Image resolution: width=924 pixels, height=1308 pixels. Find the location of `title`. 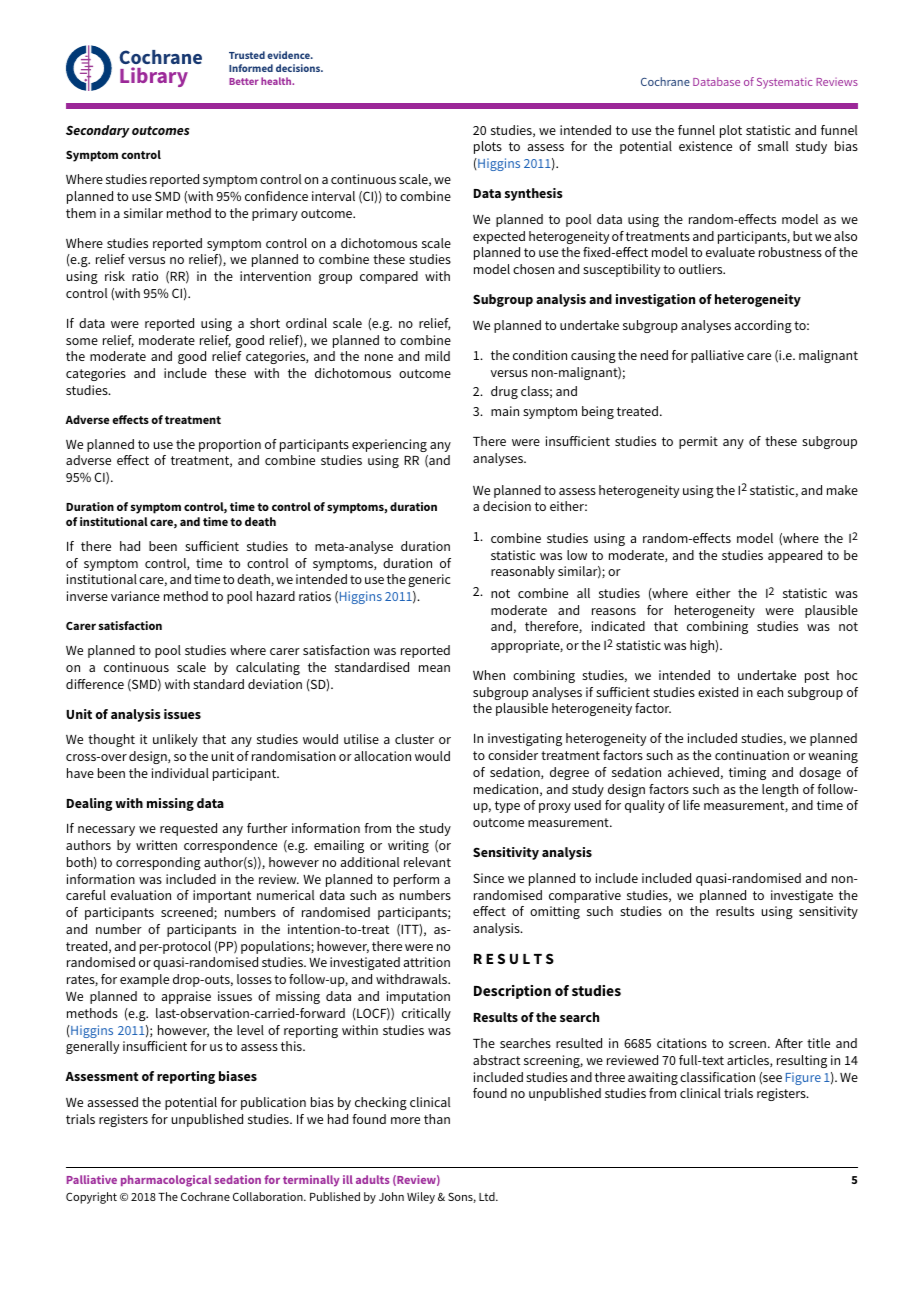

title is located at coordinates (818, 1043).
